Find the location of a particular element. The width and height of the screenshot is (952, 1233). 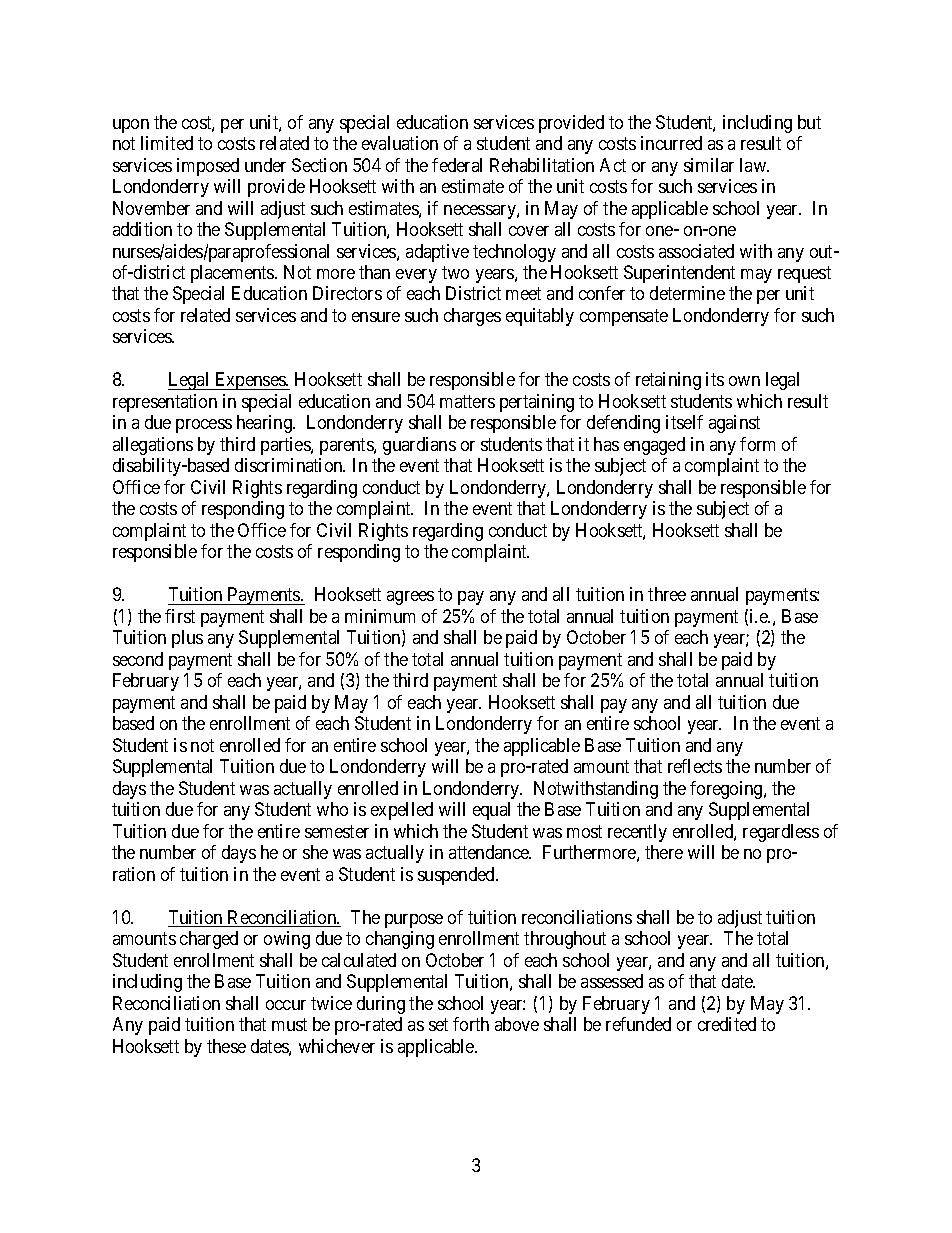

foregoing is located at coordinates (727, 790).
